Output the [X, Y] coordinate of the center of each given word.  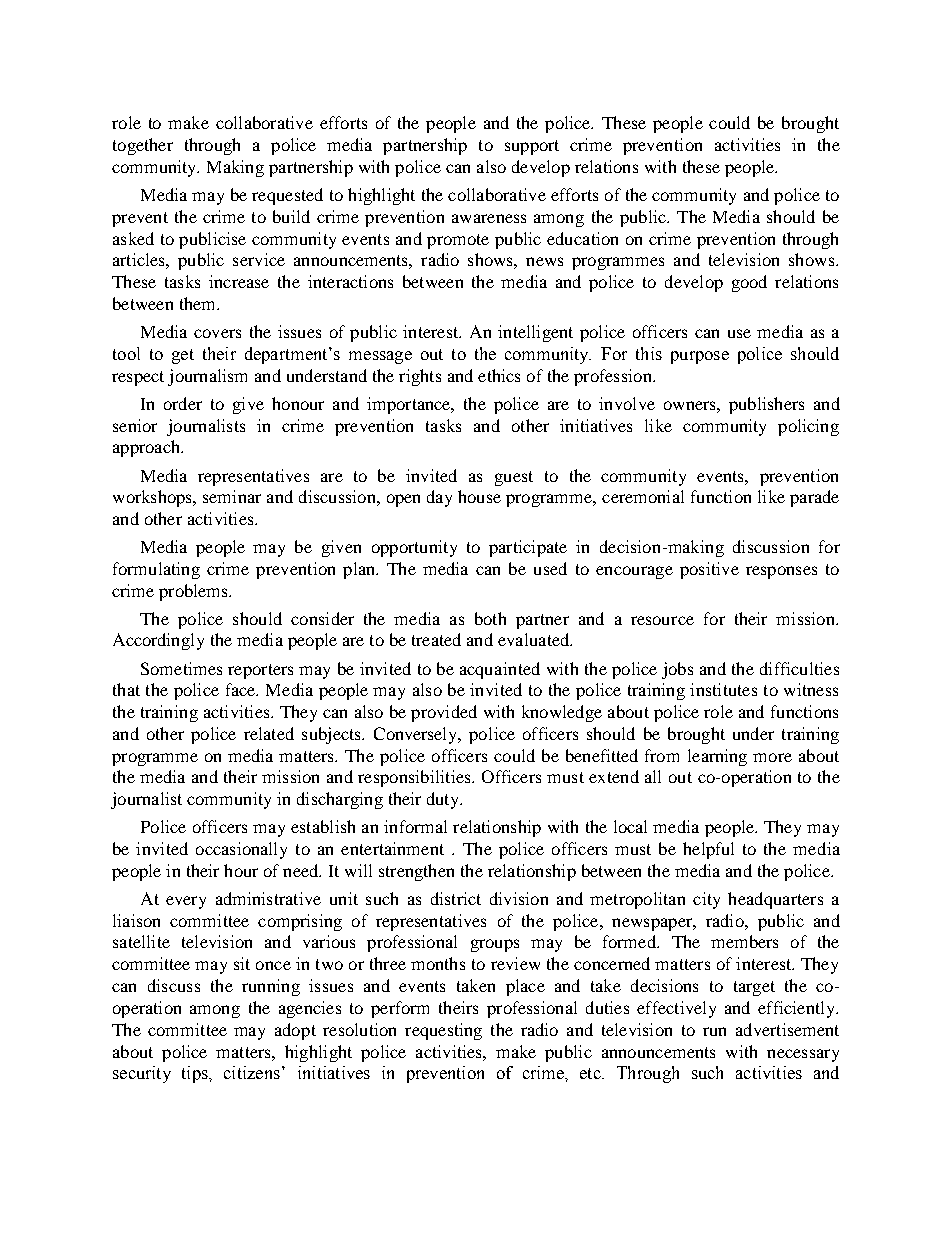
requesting [443, 1031]
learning [717, 757]
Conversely [417, 735]
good [749, 283]
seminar [232, 496]
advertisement [787, 1029]
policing [808, 427]
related [269, 733]
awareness [489, 218]
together [143, 146]
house [479, 496]
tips [196, 1074]
